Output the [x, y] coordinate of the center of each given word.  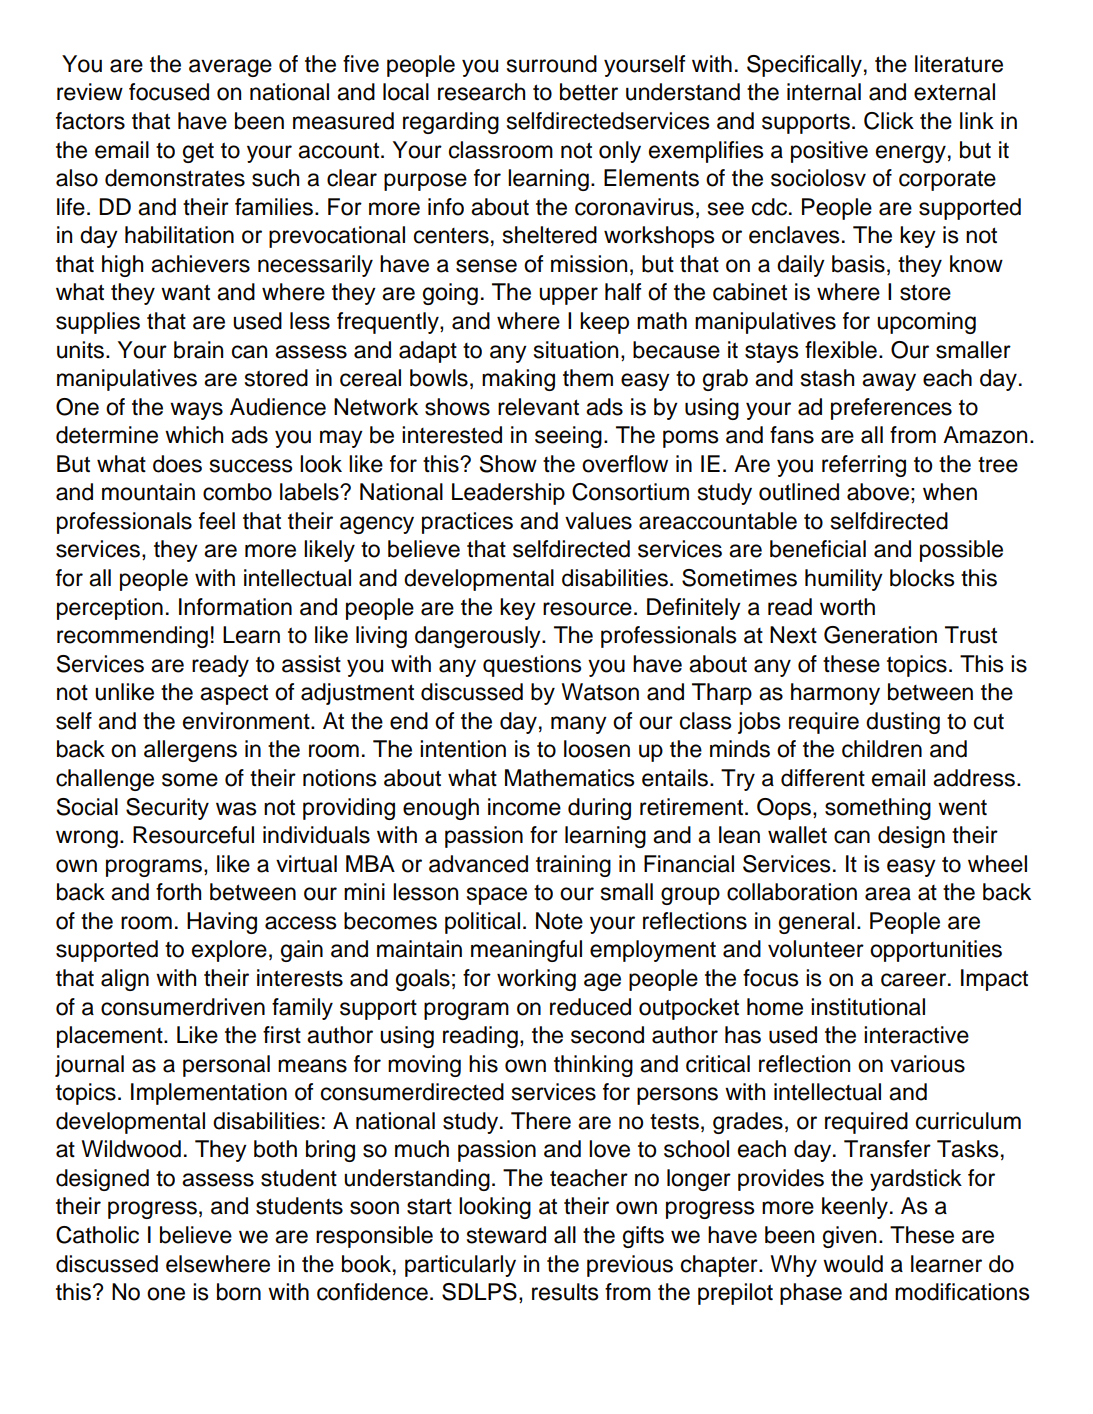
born [239, 1292]
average [230, 68]
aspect [234, 694]
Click [889, 121]
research [481, 92]
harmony [835, 694]
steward [506, 1235]
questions [532, 666]
